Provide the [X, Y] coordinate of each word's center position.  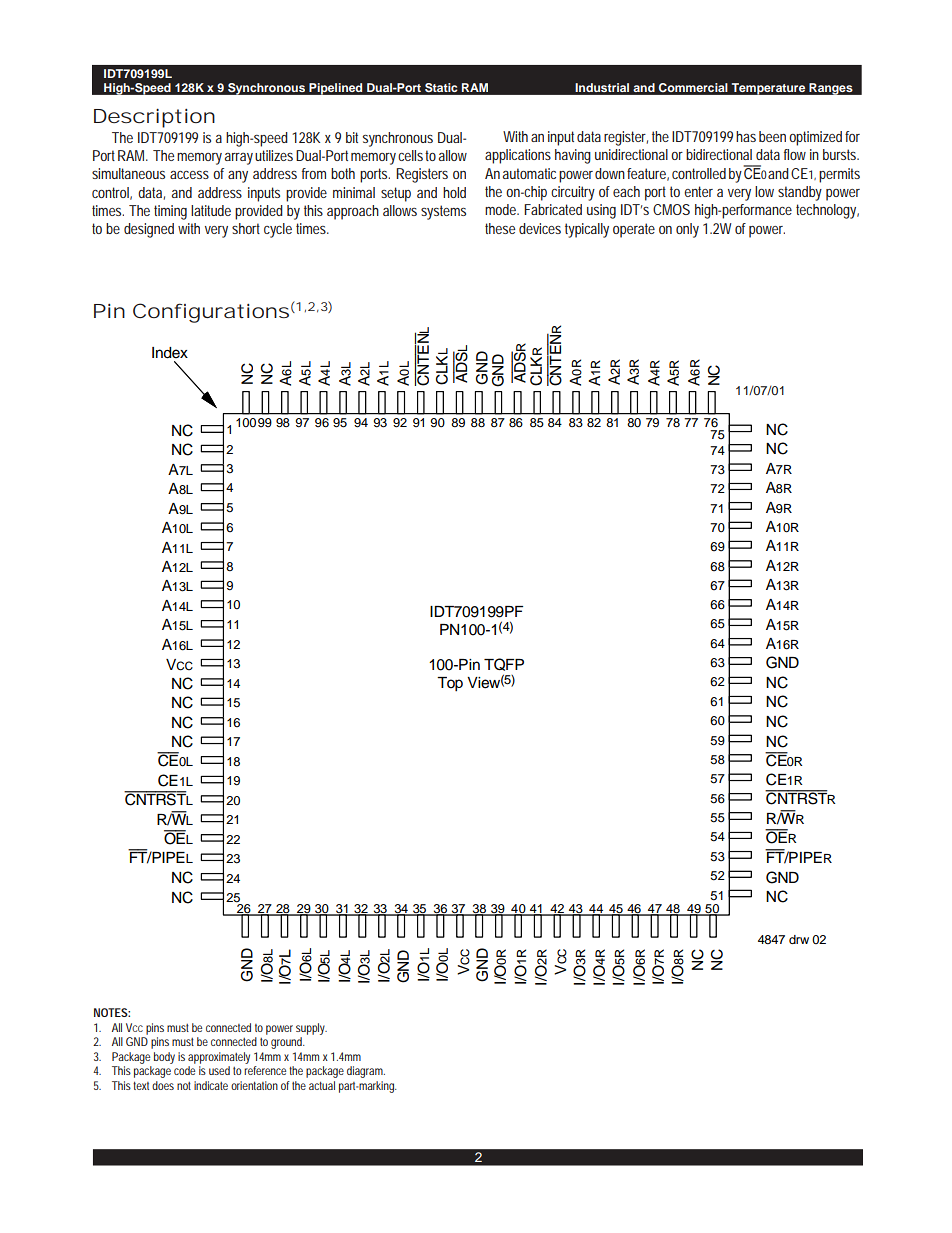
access [189, 174]
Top [450, 684]
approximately [219, 1058]
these [500, 228]
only [687, 230]
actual [322, 1085]
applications [518, 156]
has [746, 136]
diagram [366, 1072]
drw [799, 939]
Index [170, 353]
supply [311, 1029]
